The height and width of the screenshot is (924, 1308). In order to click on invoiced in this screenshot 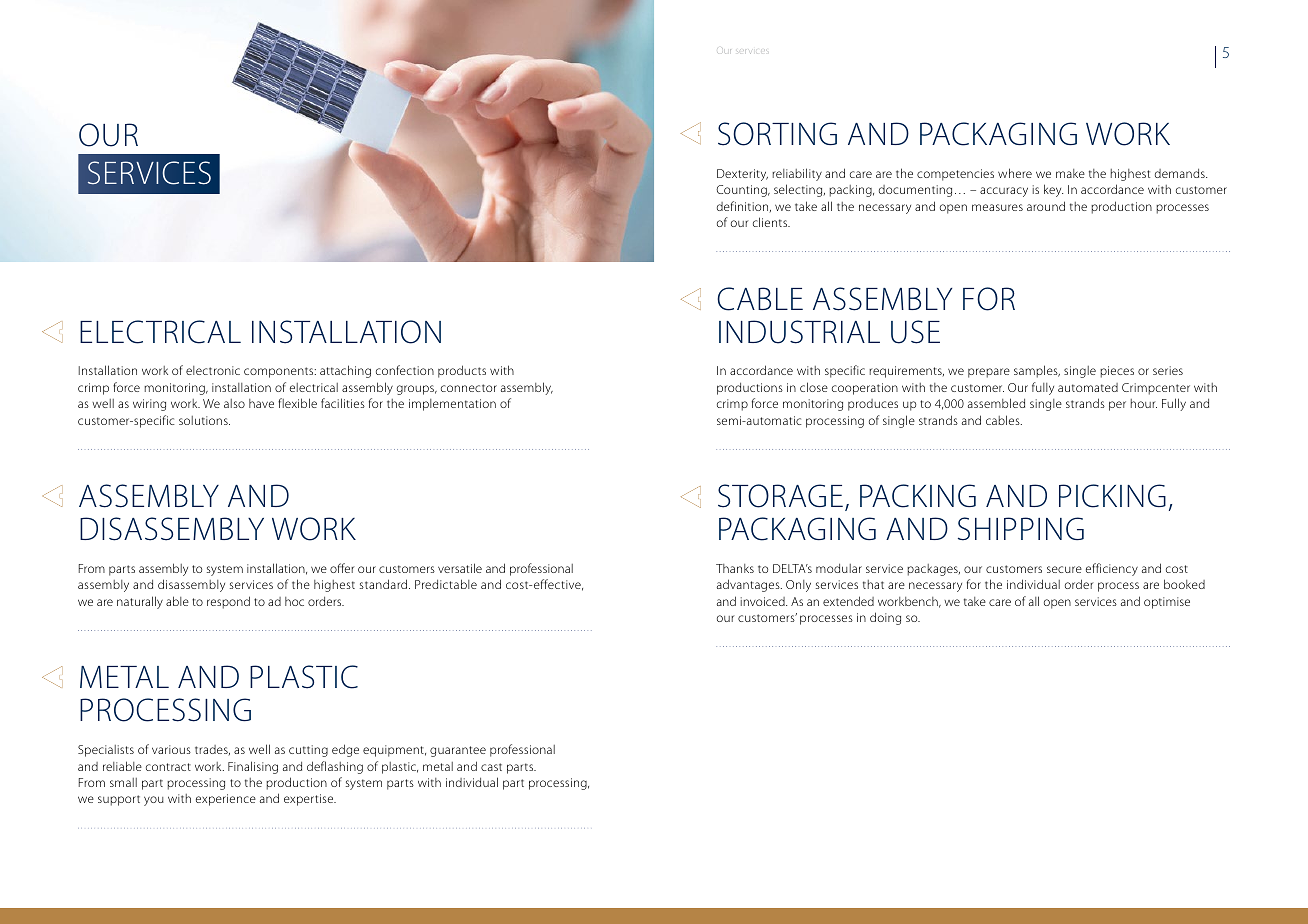, I will do `click(764, 601)`.
